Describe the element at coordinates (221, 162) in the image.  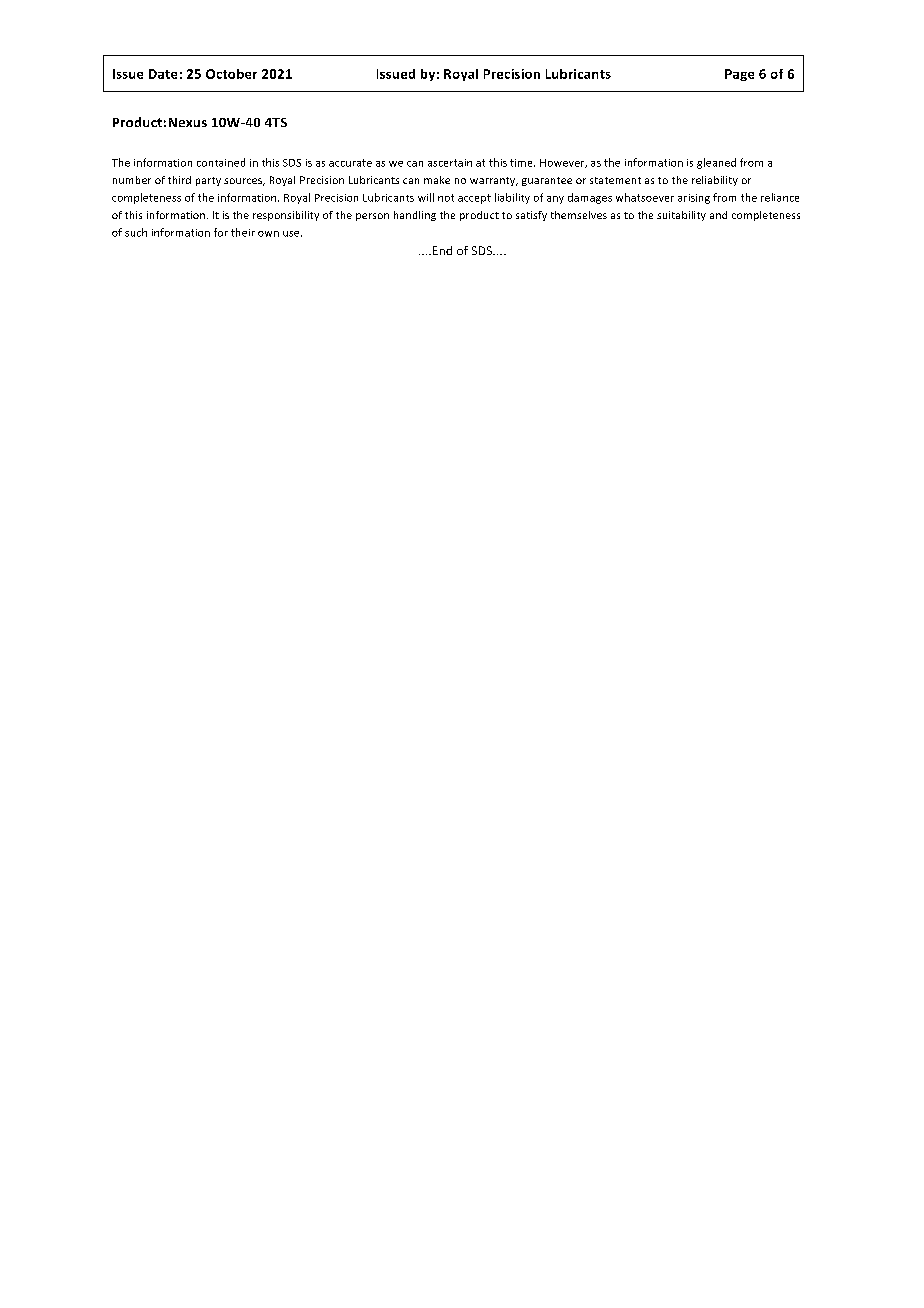
I see `contained` at that location.
